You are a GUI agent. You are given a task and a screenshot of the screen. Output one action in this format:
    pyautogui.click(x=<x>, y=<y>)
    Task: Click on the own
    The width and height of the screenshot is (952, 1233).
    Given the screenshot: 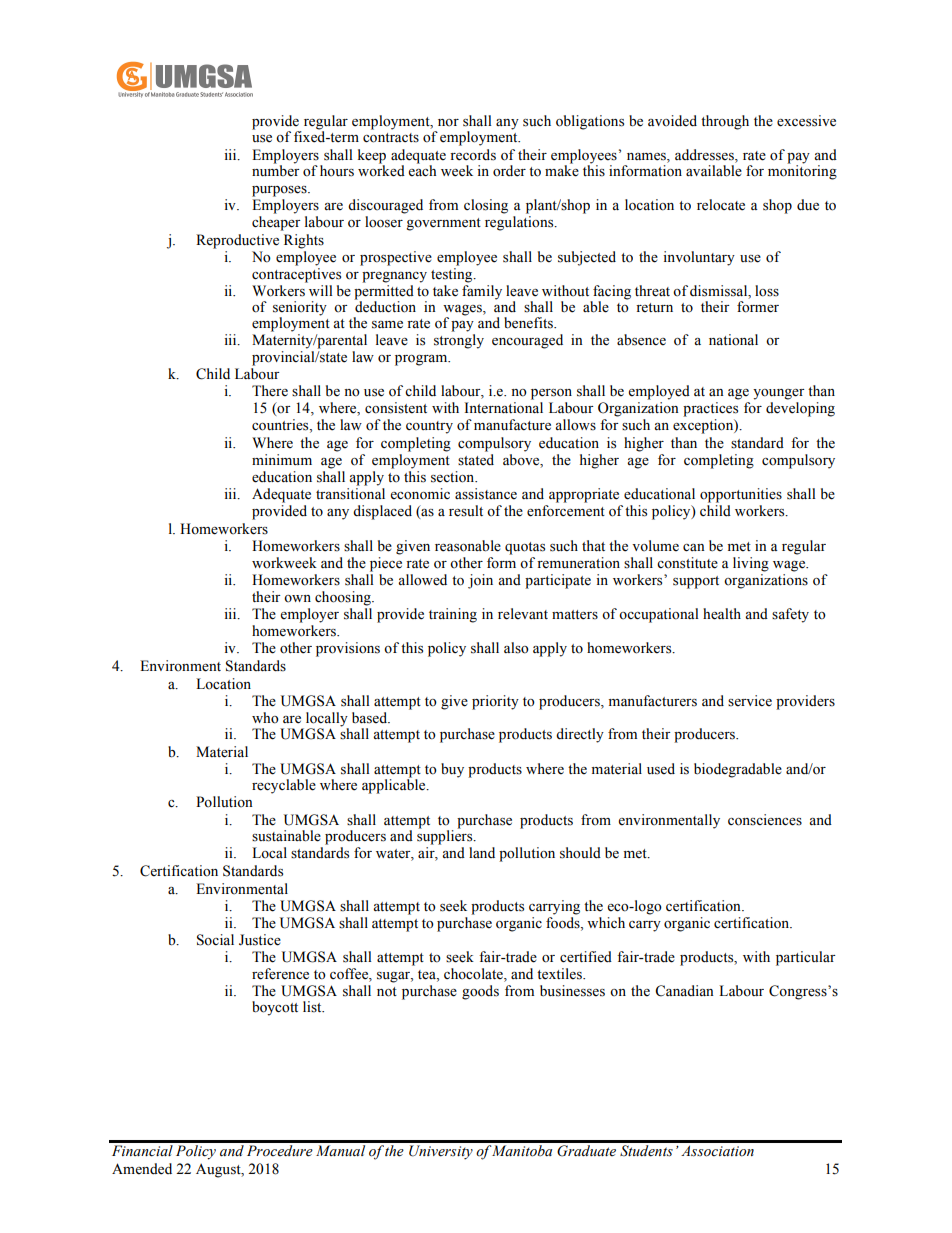 What is the action you would take?
    pyautogui.click(x=297, y=599)
